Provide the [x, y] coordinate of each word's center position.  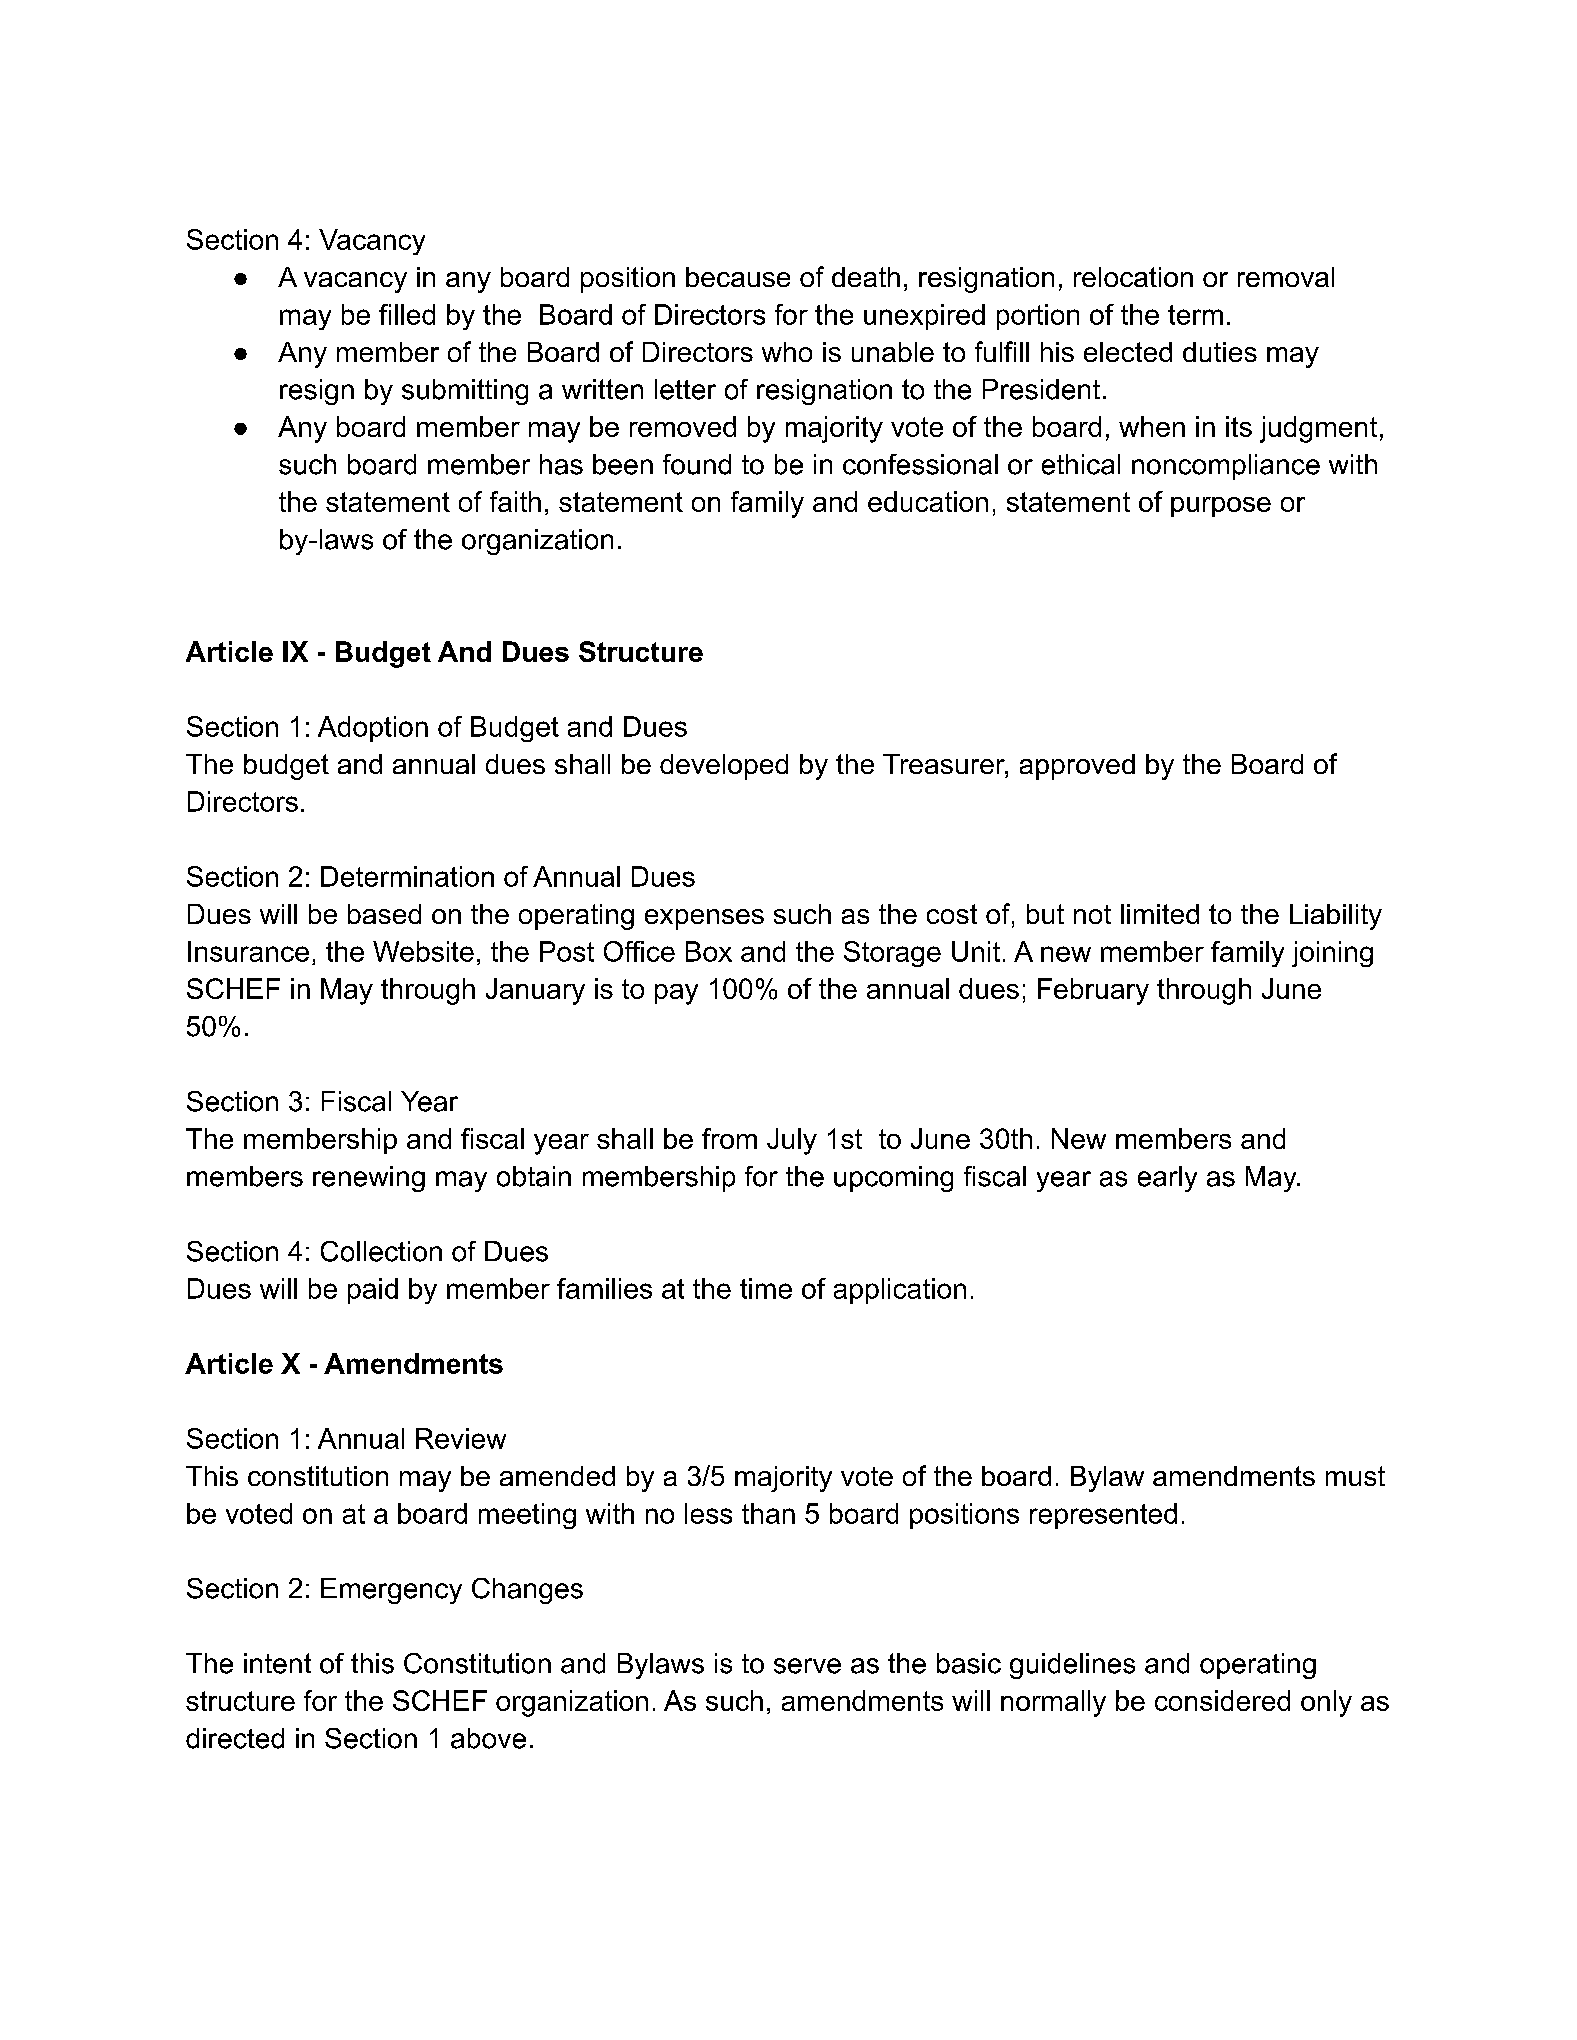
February [1093, 991]
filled [407, 314]
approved [1077, 767]
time [766, 1288]
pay [676, 994]
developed [724, 767]
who [787, 352]
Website [423, 951]
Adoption [373, 729]
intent [277, 1663]
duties [1220, 352]
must [1355, 1476]
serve [807, 1666]
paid [373, 1291]
